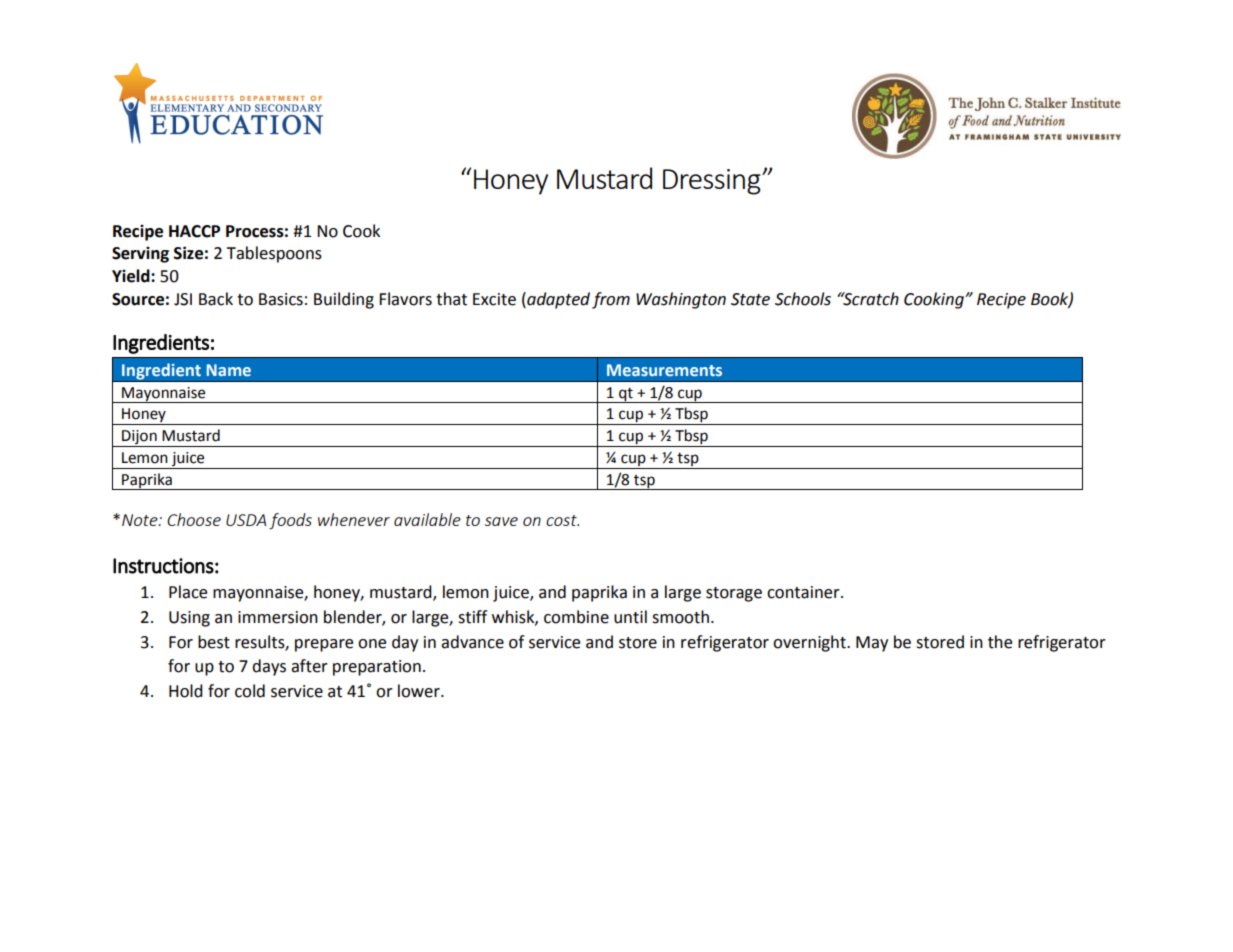 The image size is (1233, 952). What do you see at coordinates (562, 520) in the page?
I see `cost` at bounding box center [562, 520].
